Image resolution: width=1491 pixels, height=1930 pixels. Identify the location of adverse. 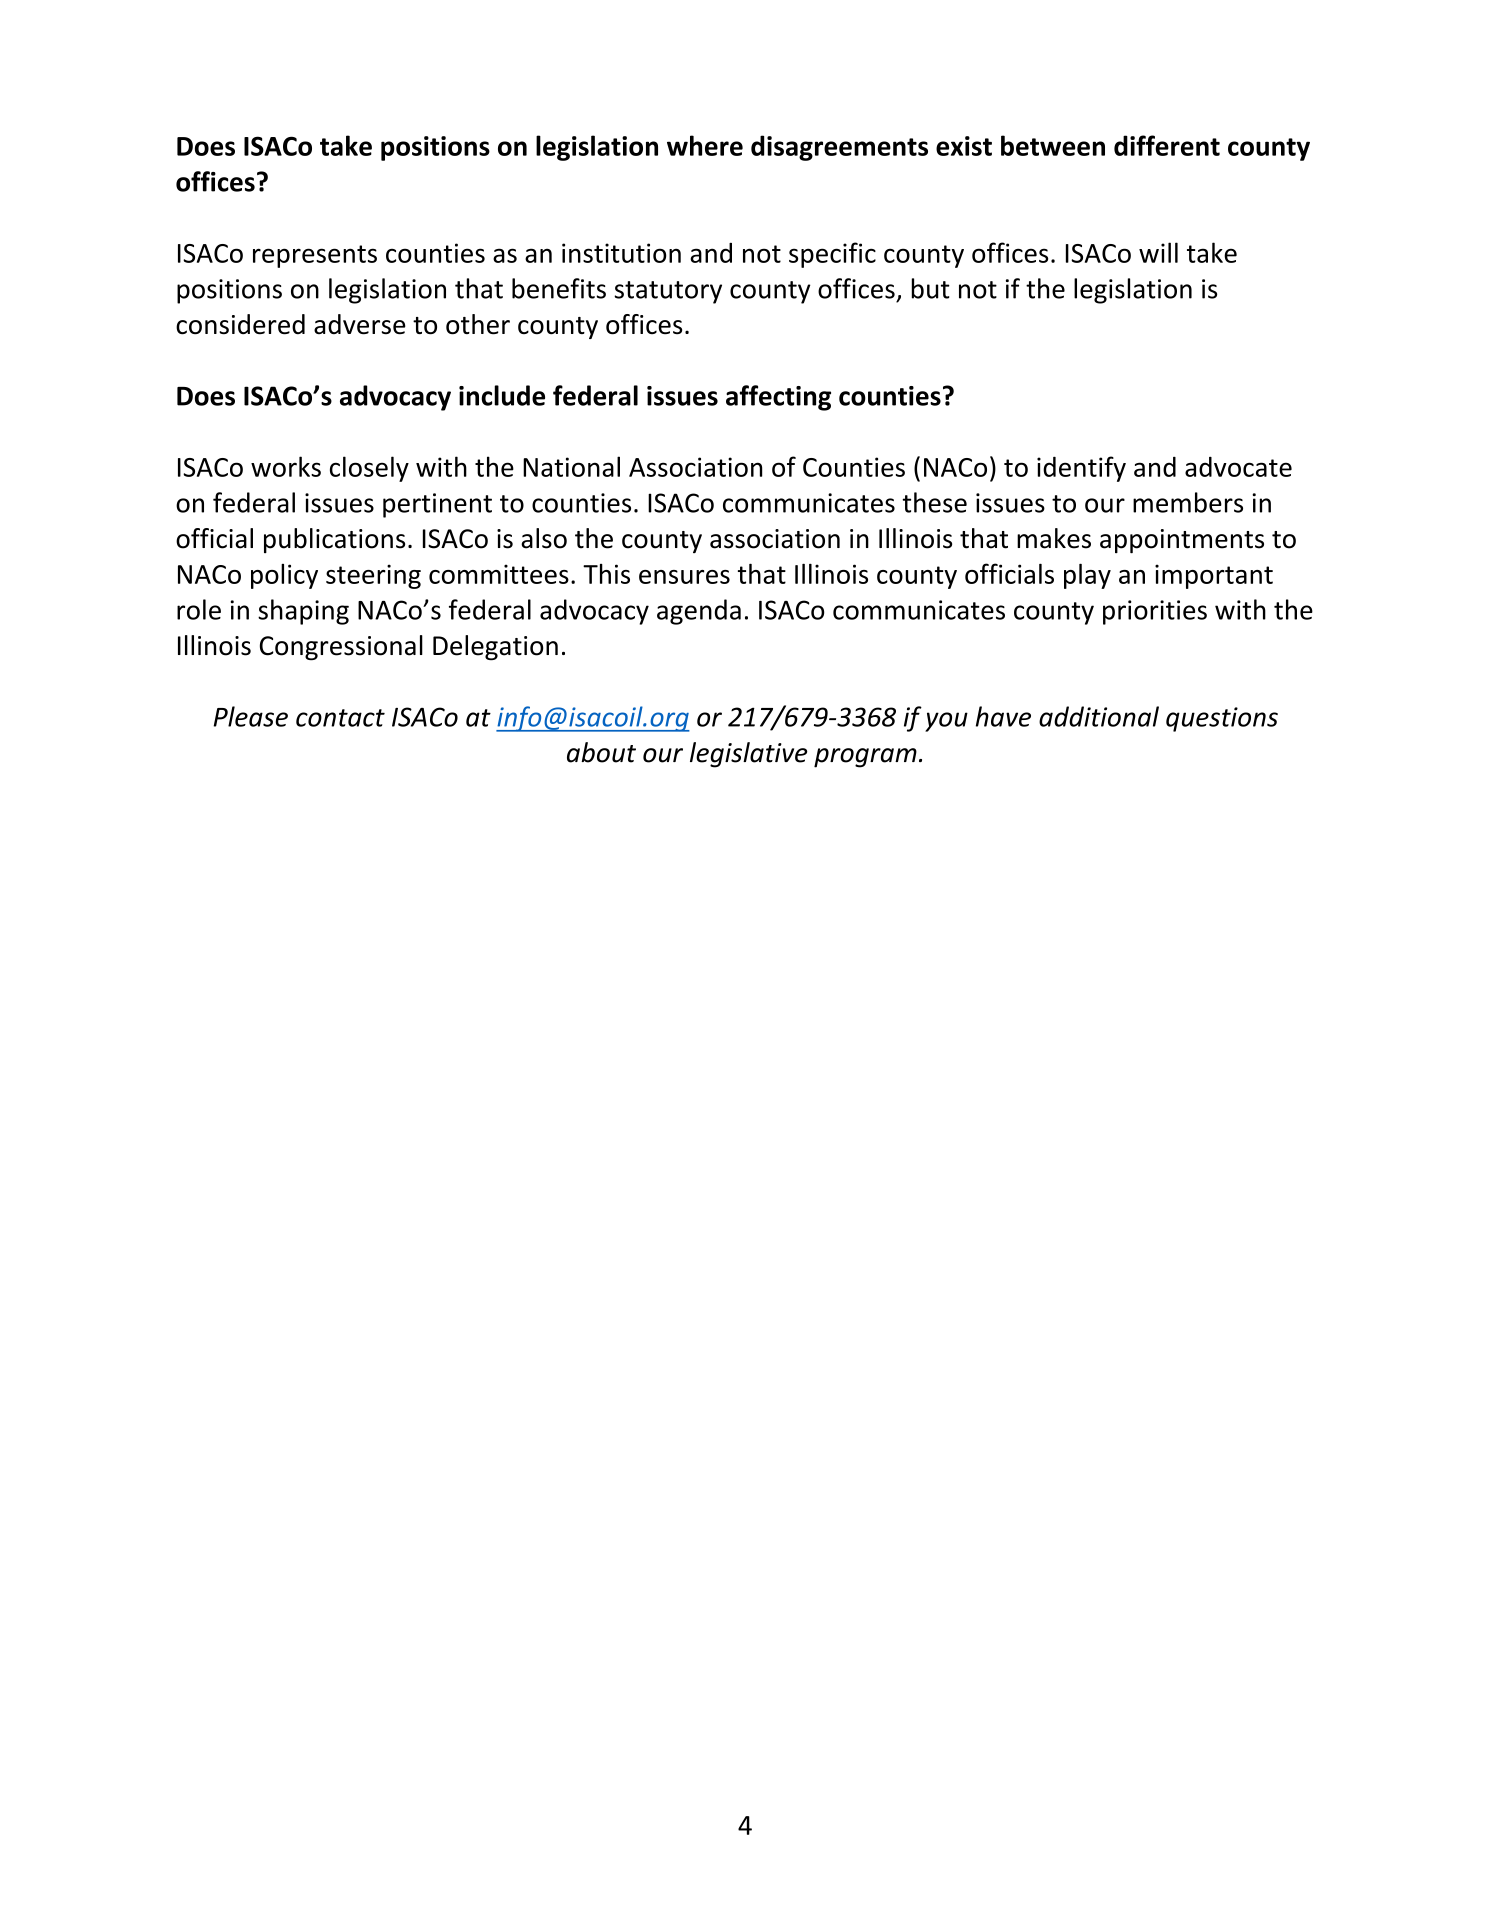
(360, 324).
